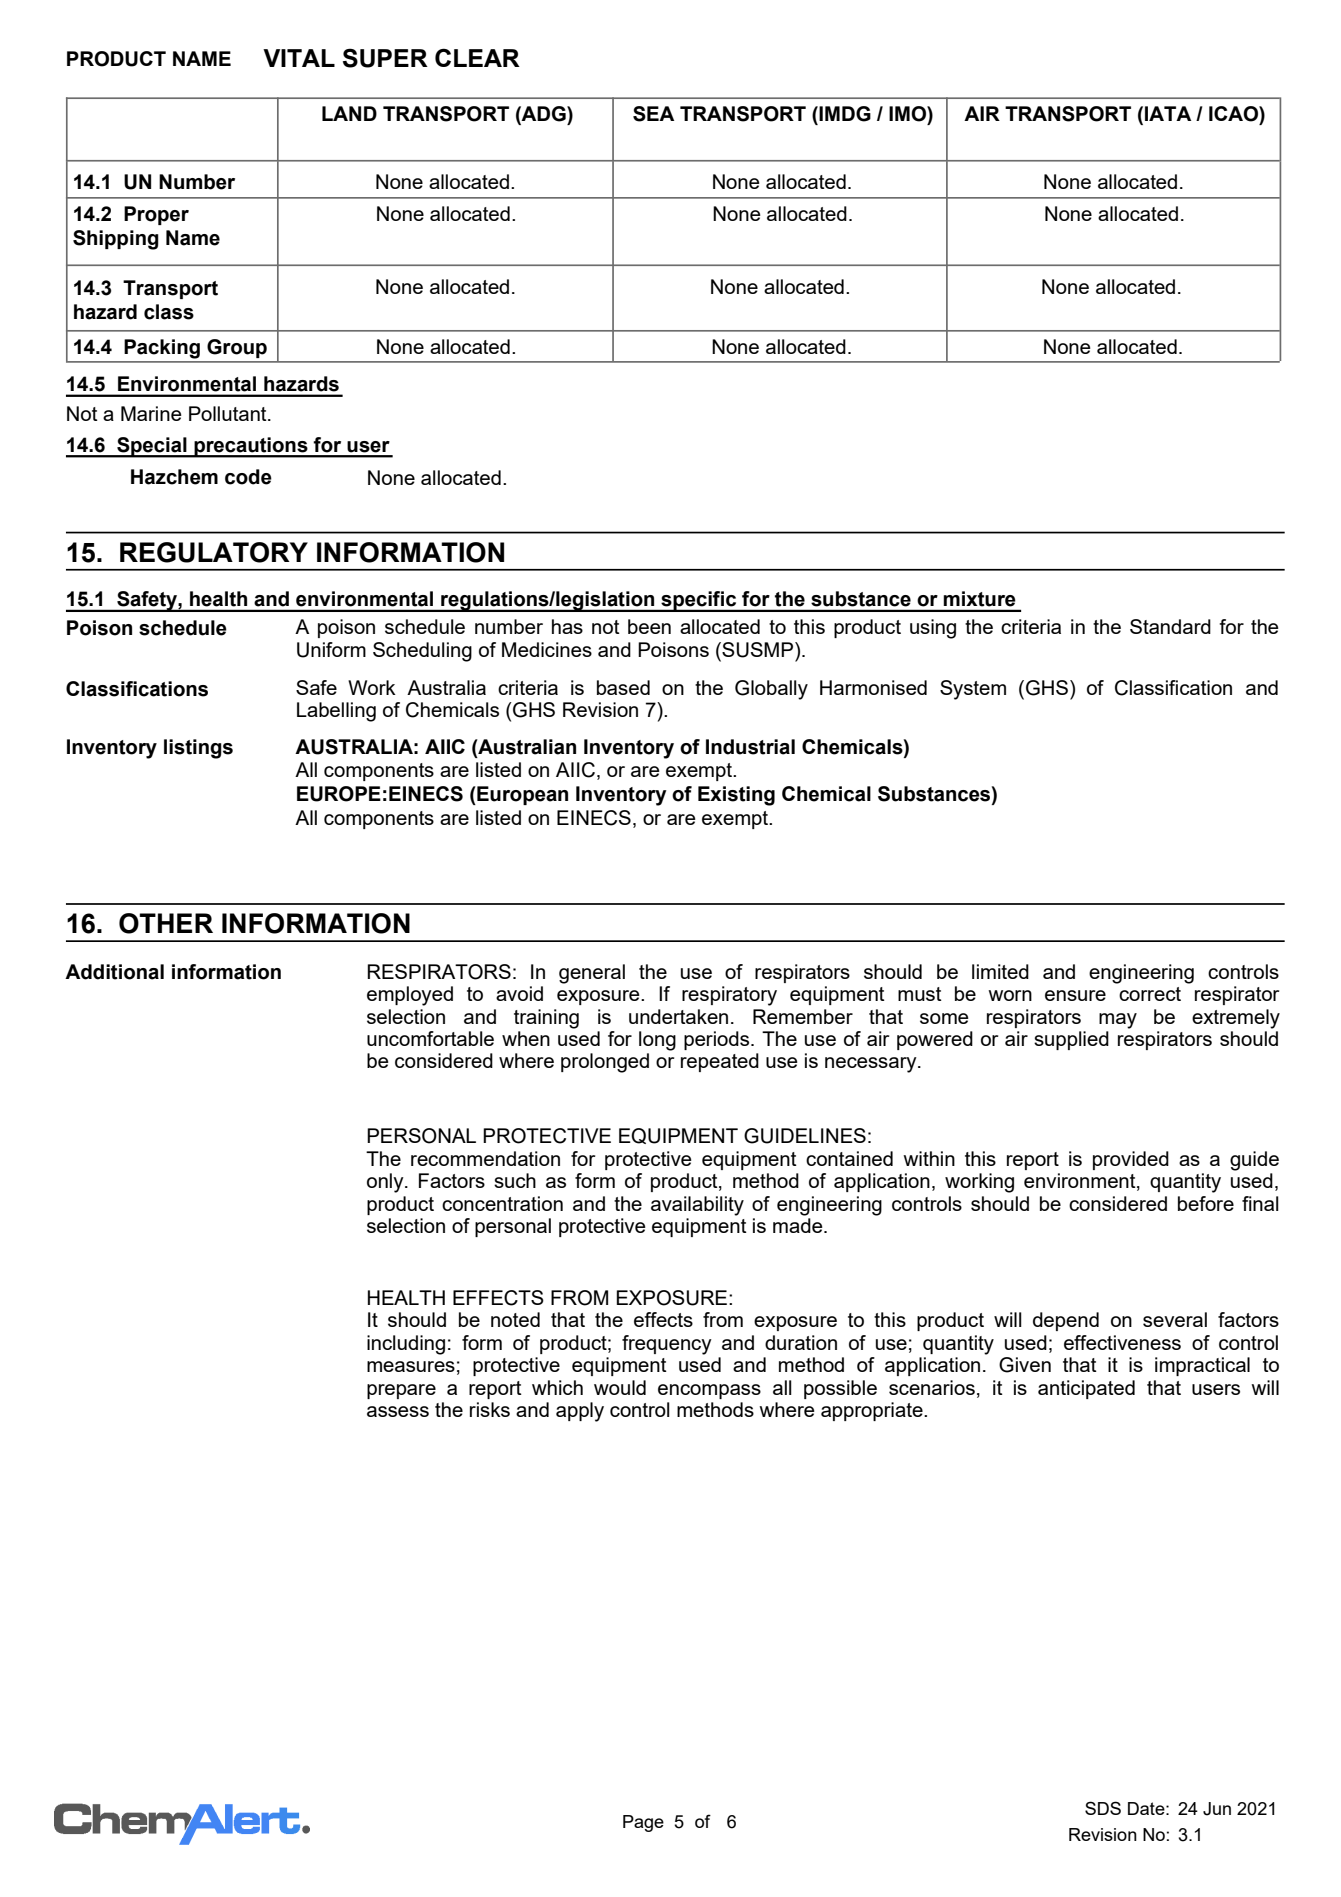 Image resolution: width=1341 pixels, height=1897 pixels. Describe the element at coordinates (643, 1823) in the document. I see `Page` at that location.
